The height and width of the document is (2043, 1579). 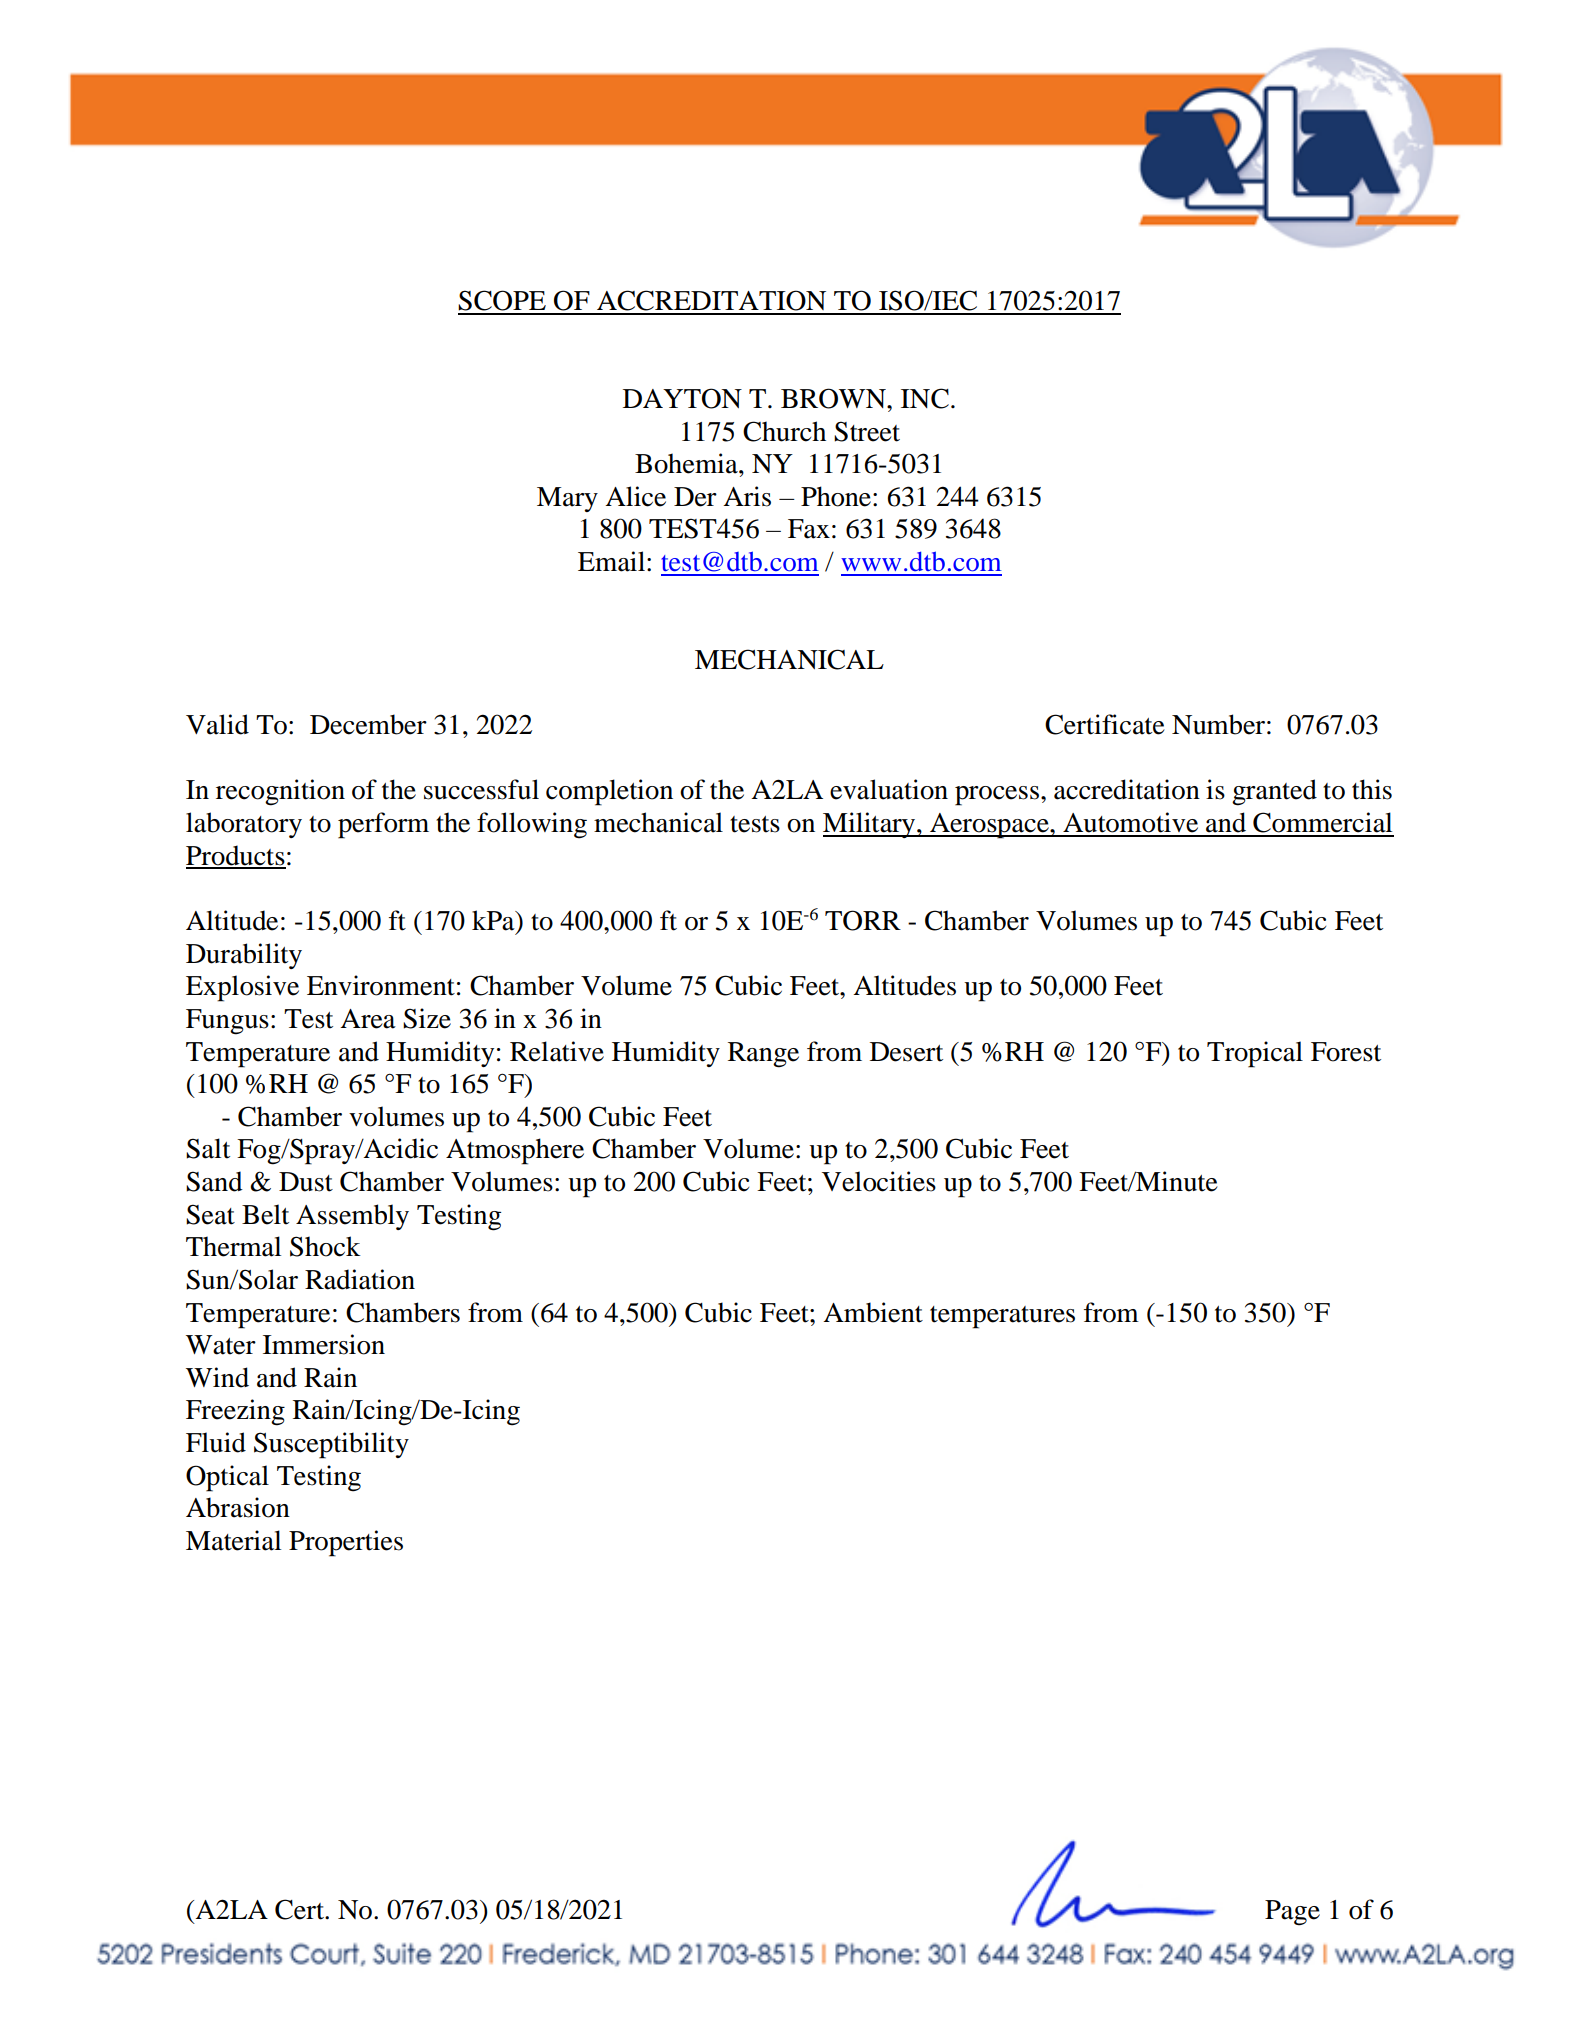 I want to click on granted, so click(x=1274, y=792).
